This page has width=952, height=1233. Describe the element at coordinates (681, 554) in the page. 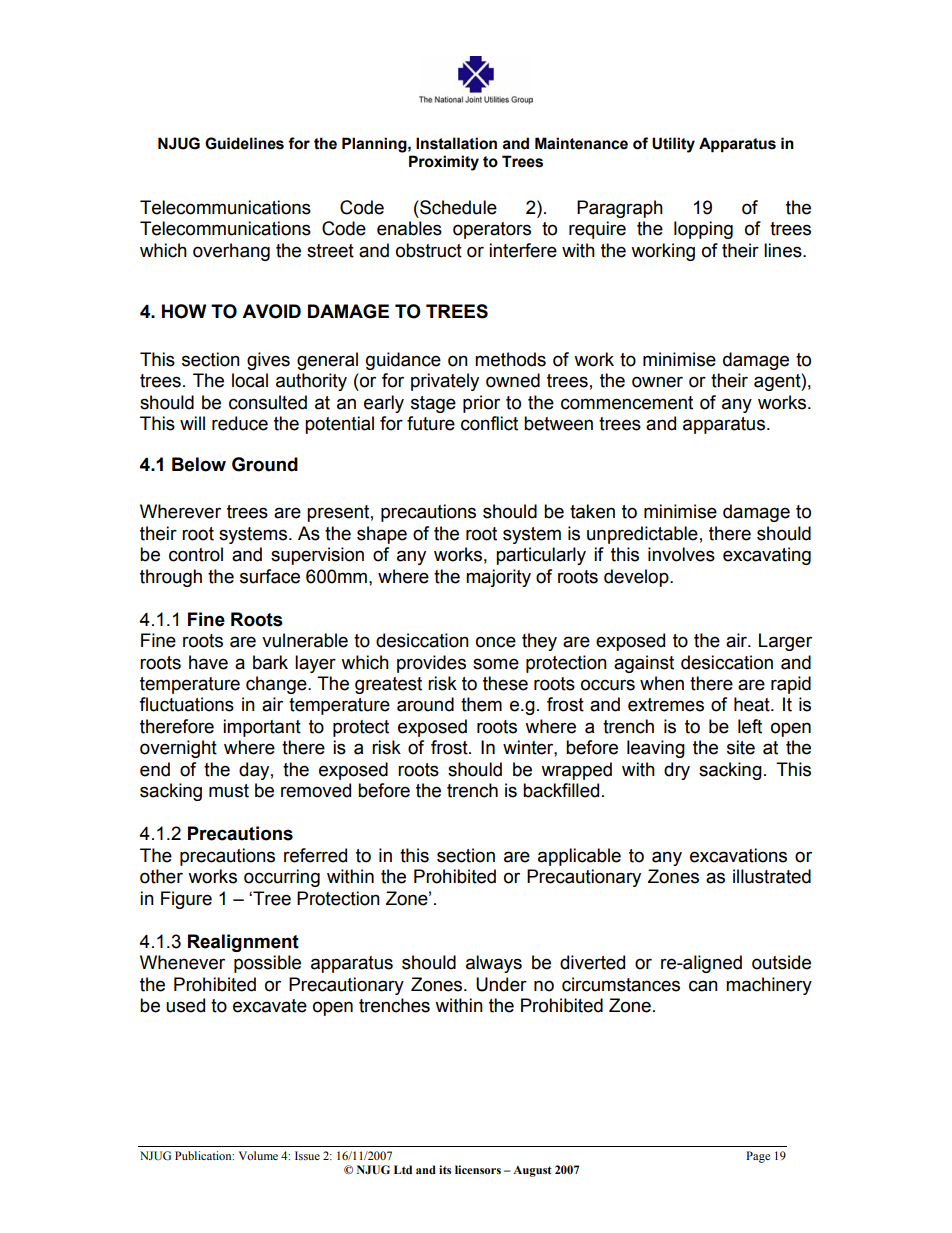

I see `involves` at that location.
